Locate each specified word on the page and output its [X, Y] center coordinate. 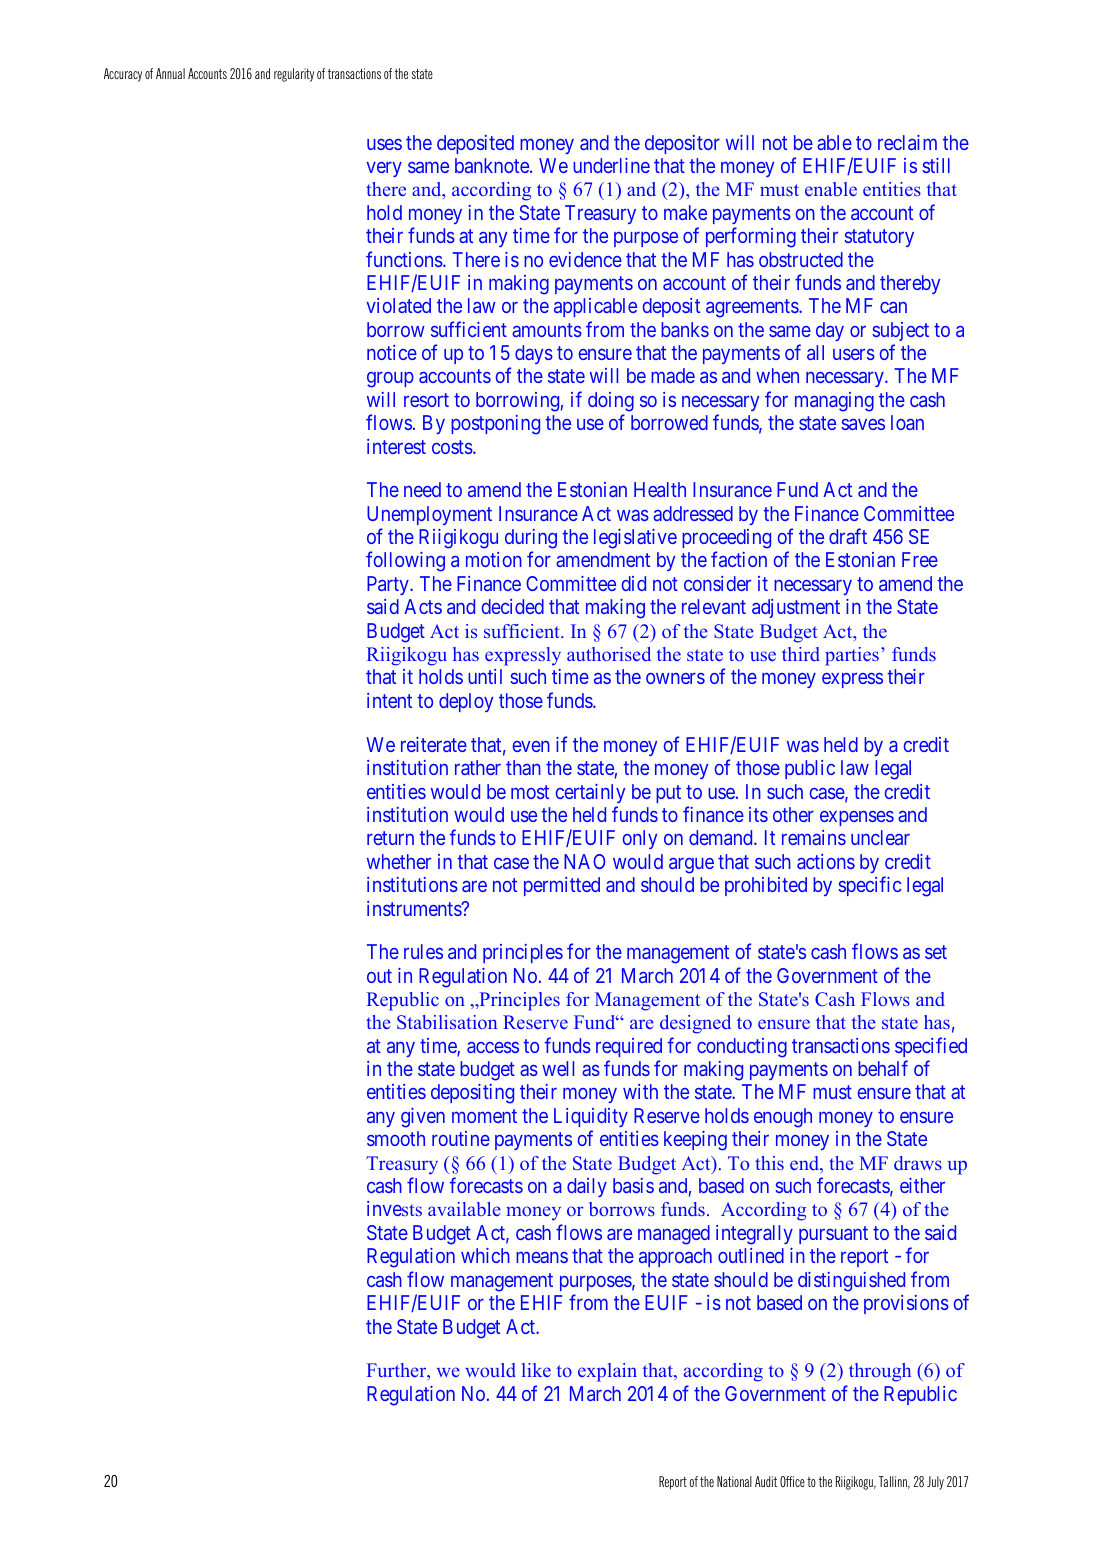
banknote [493, 165]
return [390, 838]
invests [394, 1208]
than [523, 767]
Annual [170, 73]
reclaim [907, 142]
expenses [857, 818]
